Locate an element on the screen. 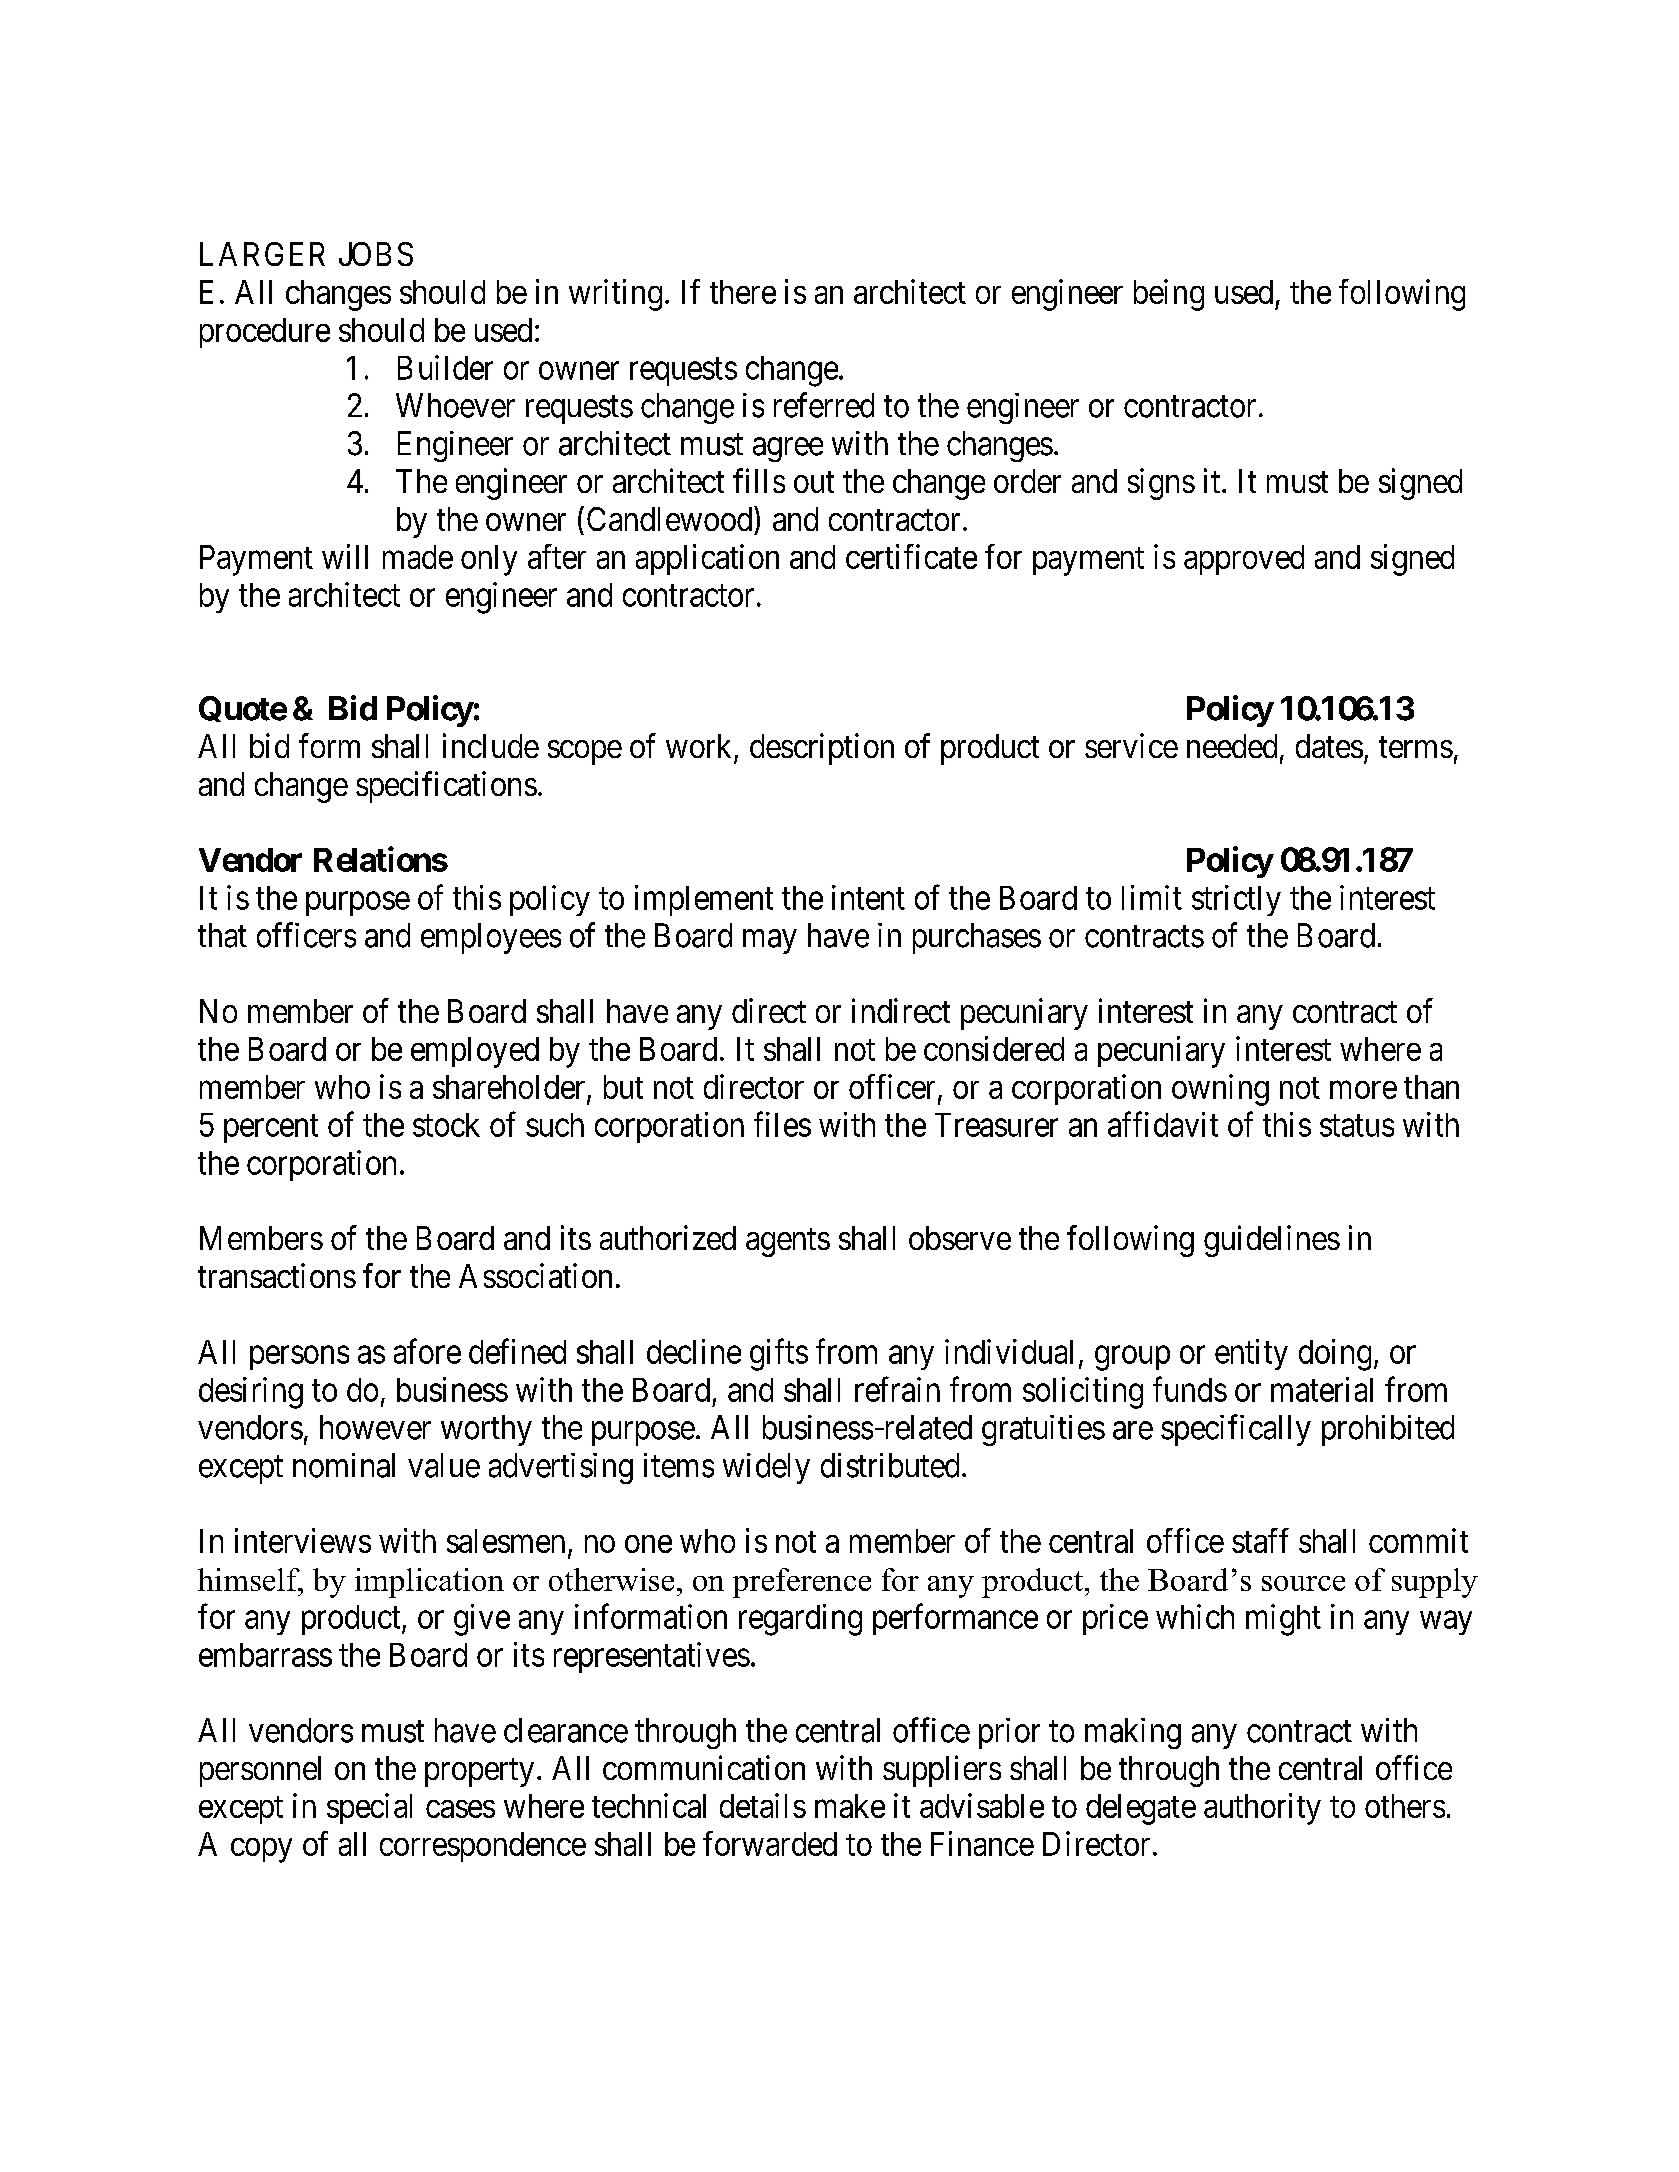 This screenshot has width=1679, height=2172. there is located at coordinates (743, 292).
